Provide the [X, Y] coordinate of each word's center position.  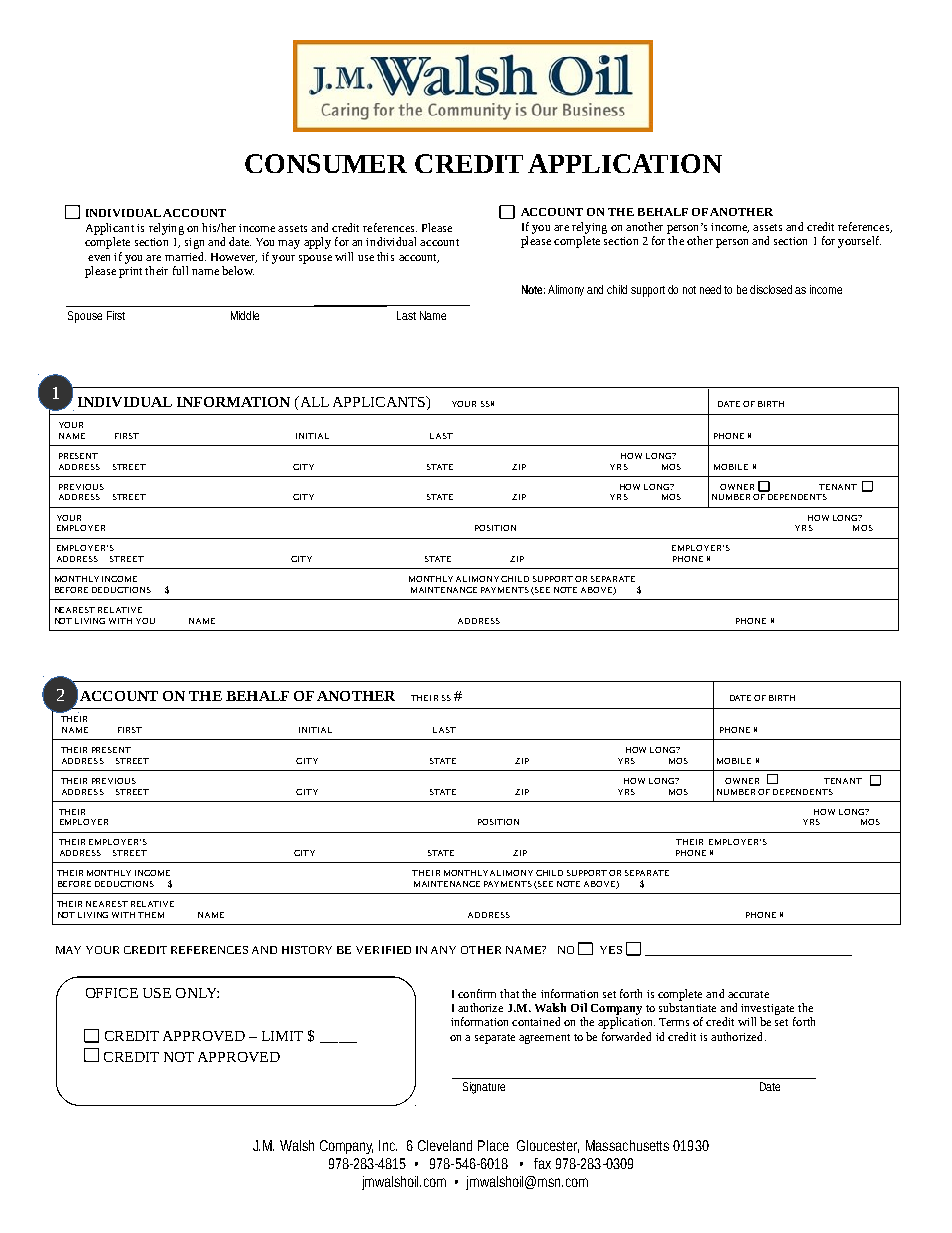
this [385, 256]
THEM [151, 915]
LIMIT [282, 1036]
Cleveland [445, 1145]
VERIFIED [383, 950]
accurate [748, 994]
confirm [477, 993]
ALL [313, 401]
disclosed [771, 289]
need [710, 289]
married [185, 256]
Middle [245, 315]
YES [611, 950]
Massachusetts [627, 1145]
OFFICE [112, 993]
